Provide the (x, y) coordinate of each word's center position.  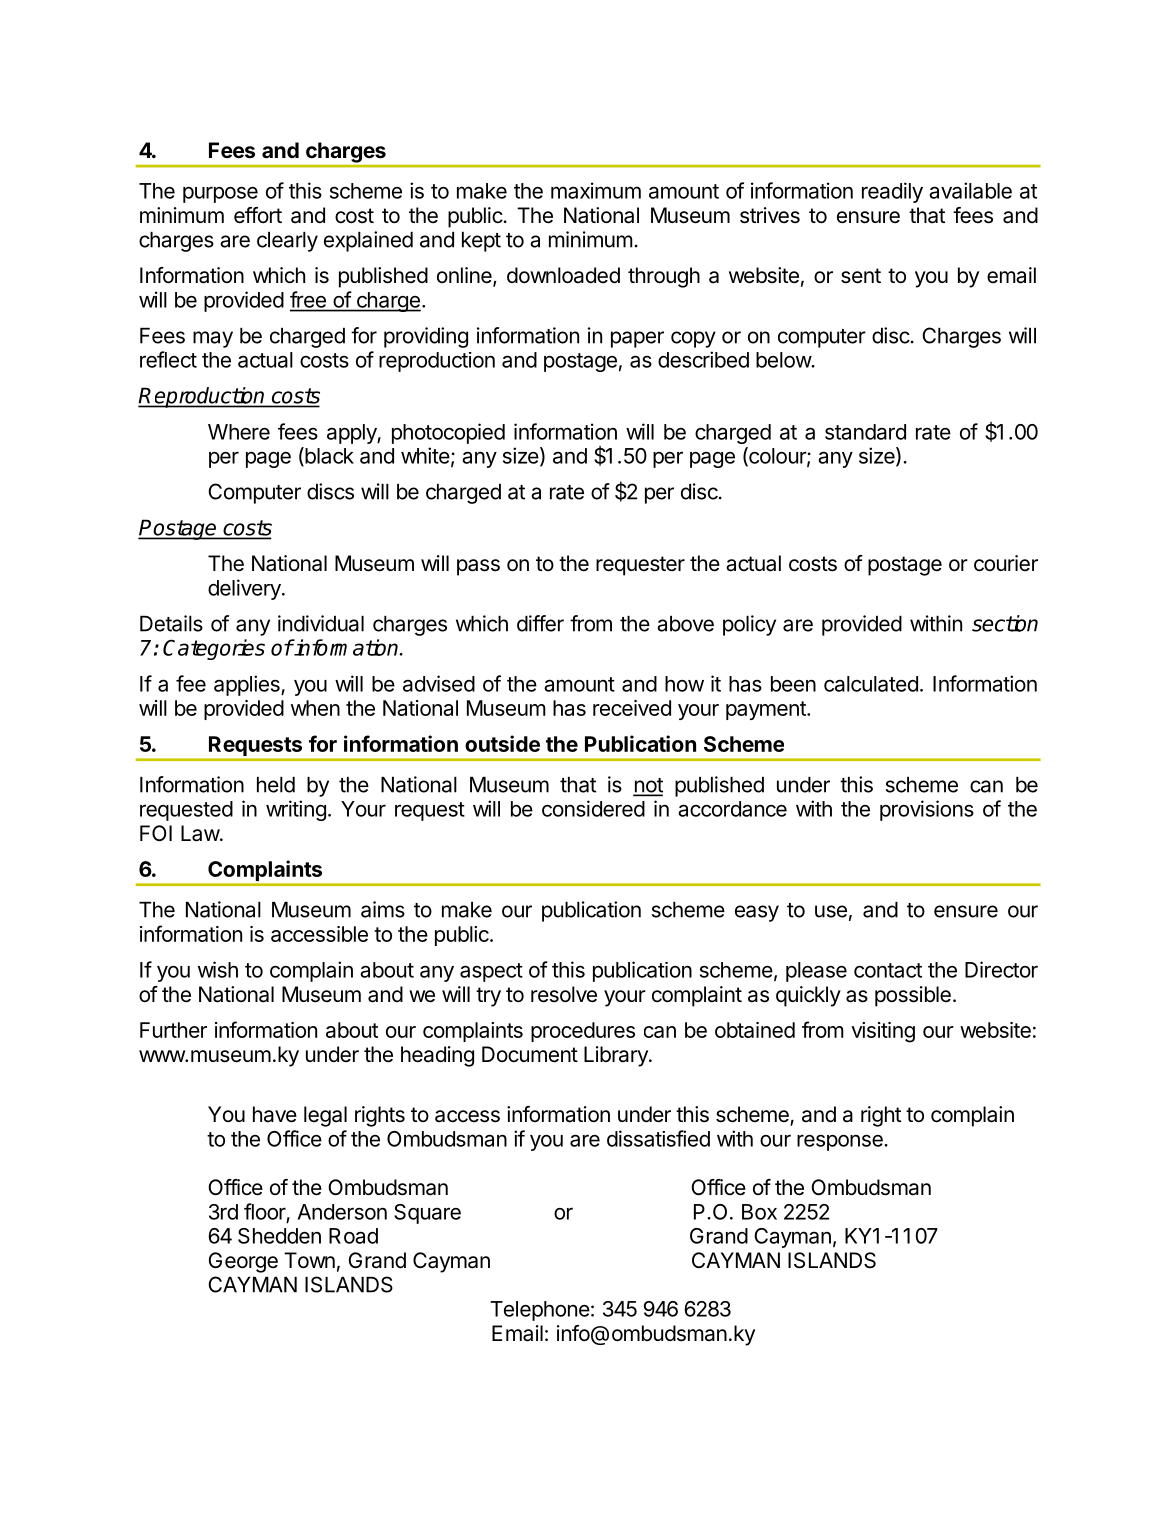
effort (258, 215)
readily (892, 192)
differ (540, 623)
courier (1006, 563)
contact (888, 970)
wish (218, 969)
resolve (564, 994)
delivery (245, 589)
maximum (596, 190)
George (243, 1262)
